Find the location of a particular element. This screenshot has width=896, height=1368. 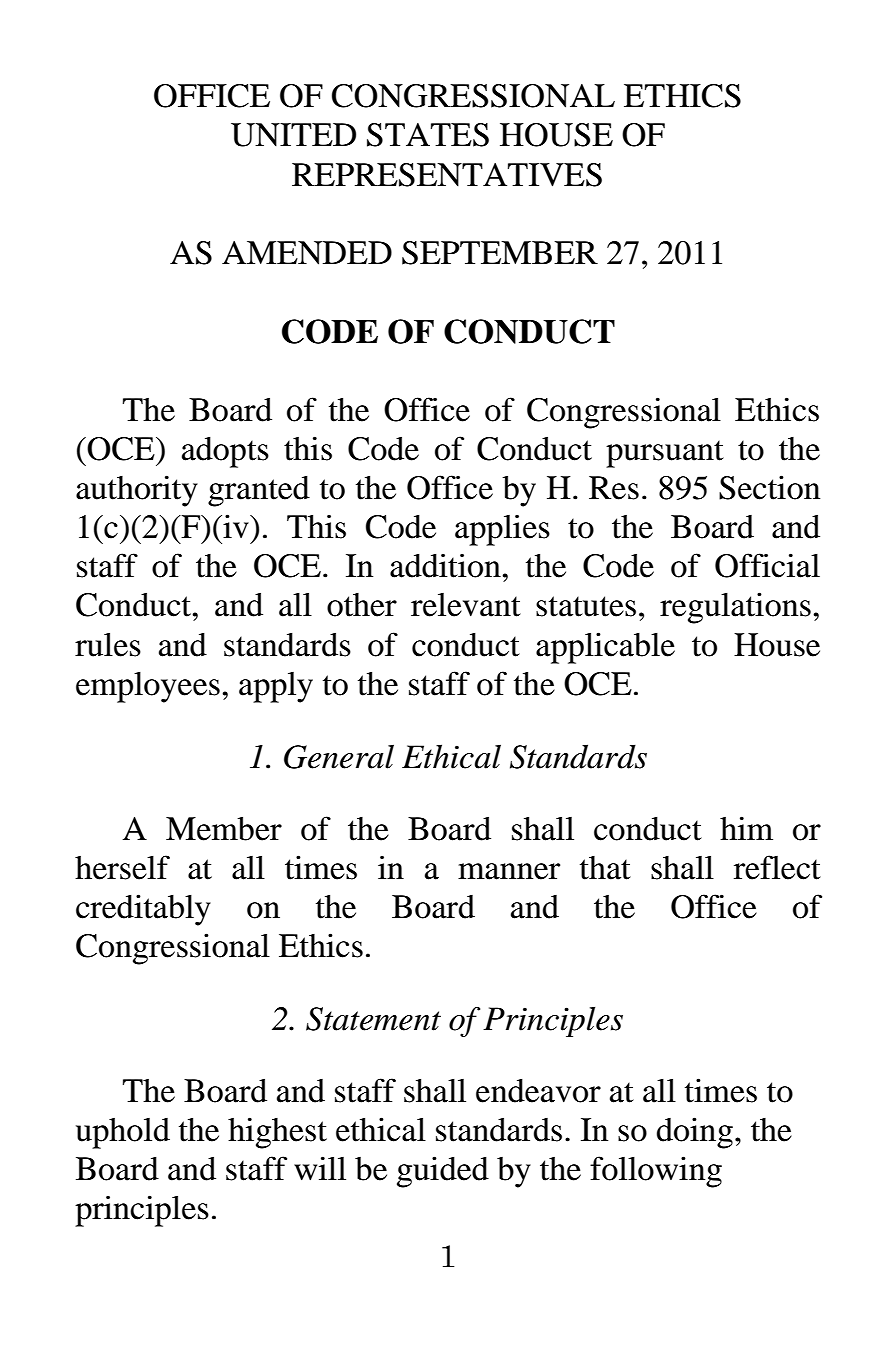

manner is located at coordinates (509, 871).
